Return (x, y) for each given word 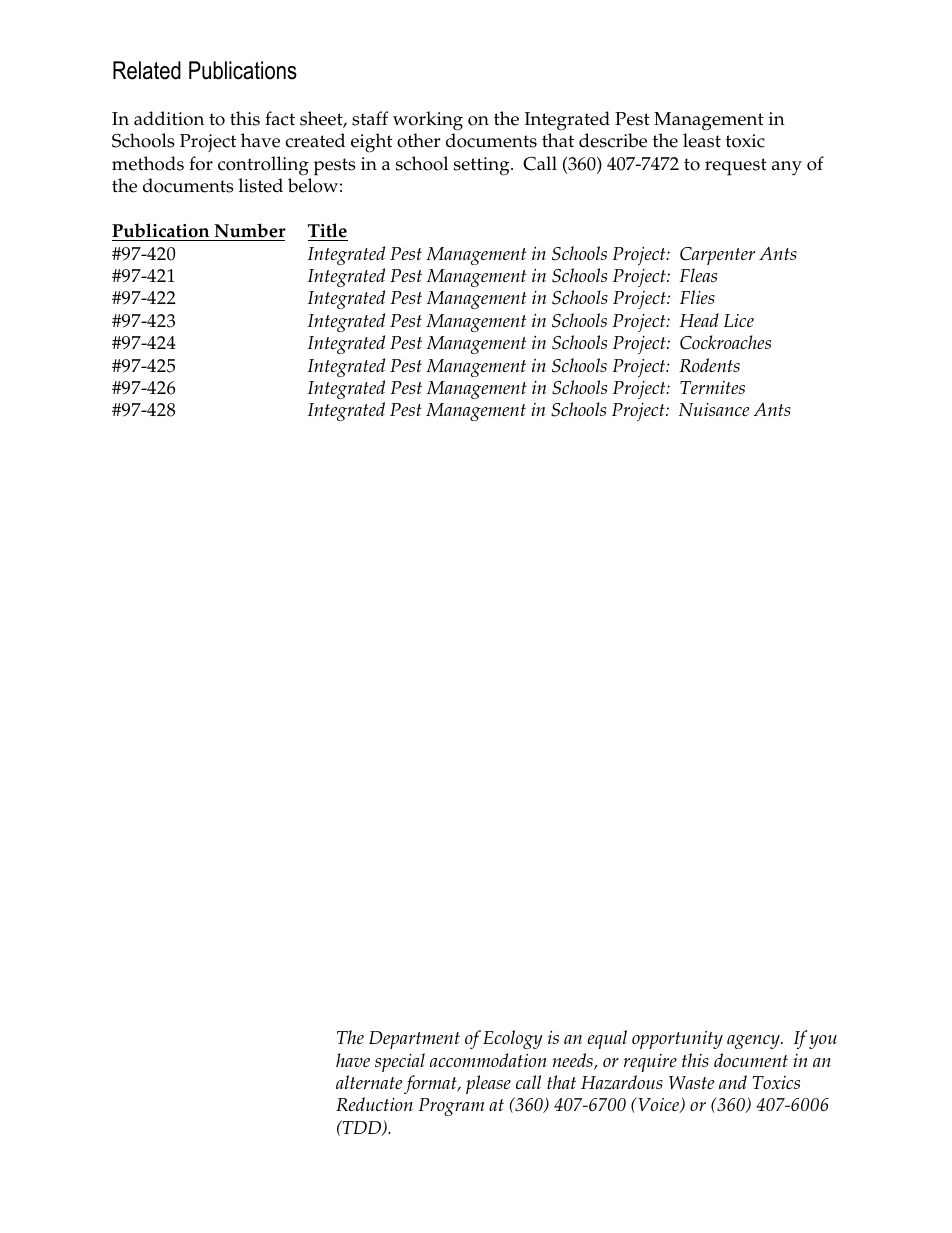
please (488, 1084)
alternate (369, 1082)
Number (250, 230)
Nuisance (713, 409)
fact (280, 118)
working (428, 121)
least (702, 140)
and (733, 1082)
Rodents (709, 365)
